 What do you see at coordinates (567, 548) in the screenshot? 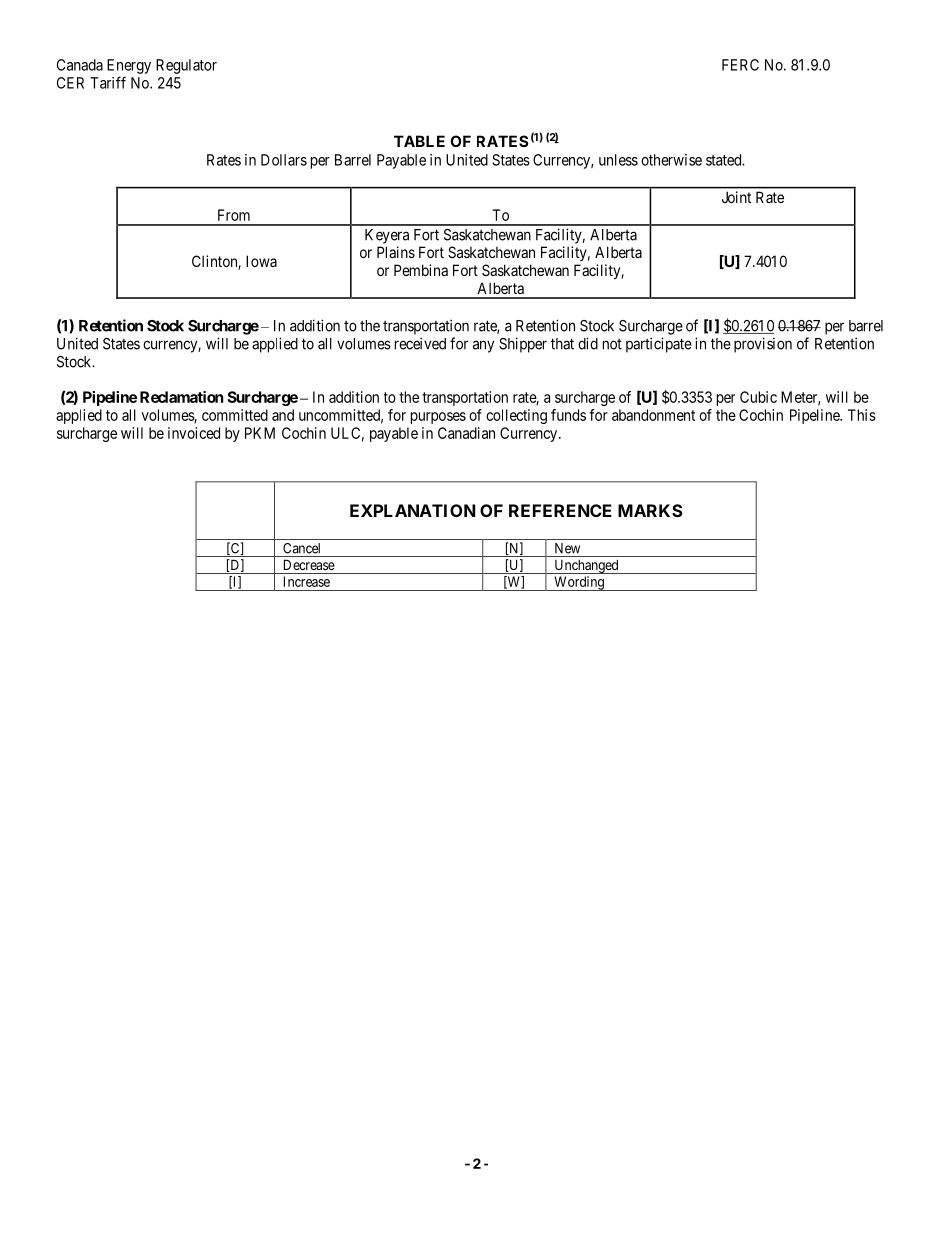
I see `New` at bounding box center [567, 548].
